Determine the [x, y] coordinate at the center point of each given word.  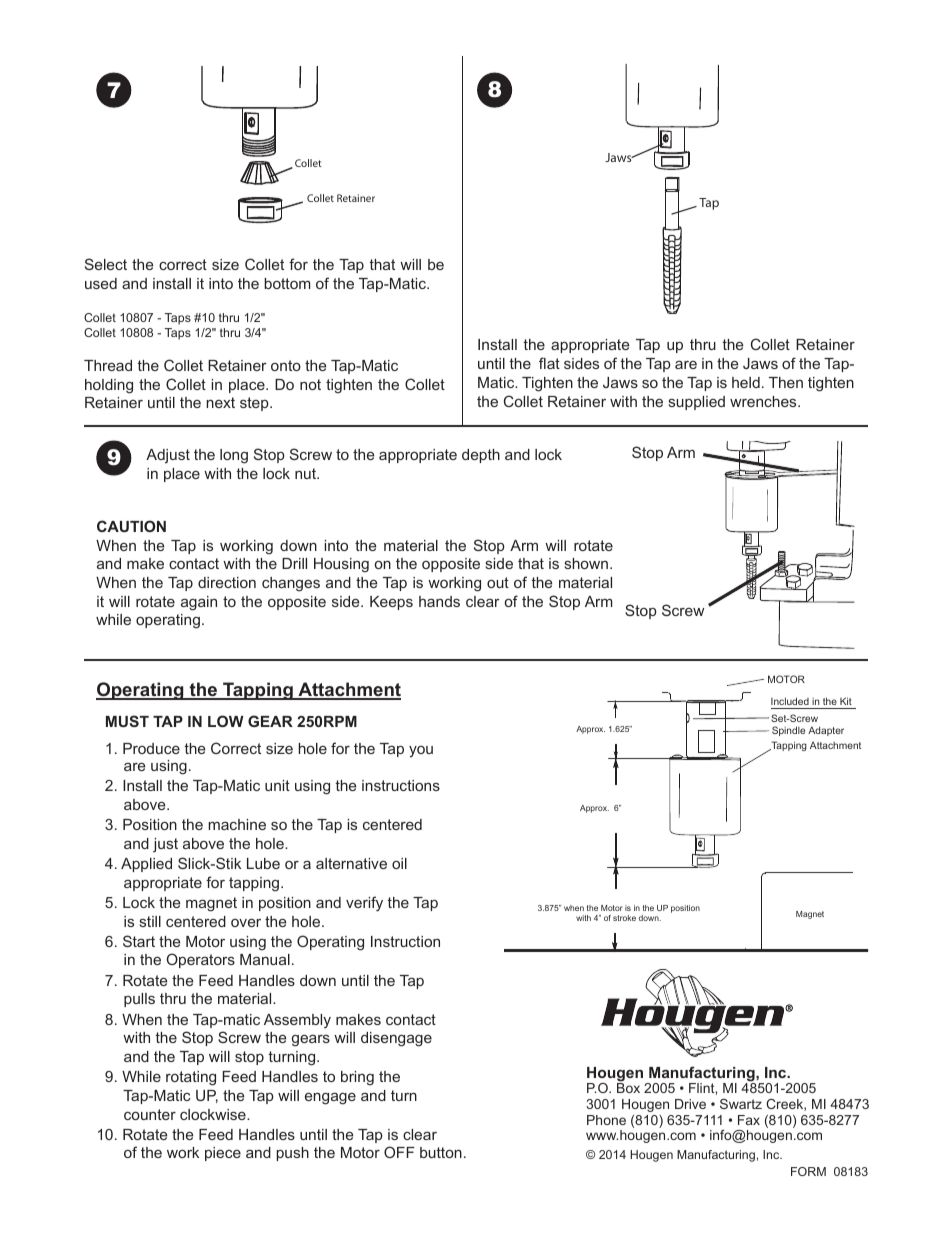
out [498, 582]
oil [399, 863]
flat [549, 363]
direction [227, 582]
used [101, 283]
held [746, 382]
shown [586, 563]
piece [223, 1154]
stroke [624, 918]
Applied [146, 865]
